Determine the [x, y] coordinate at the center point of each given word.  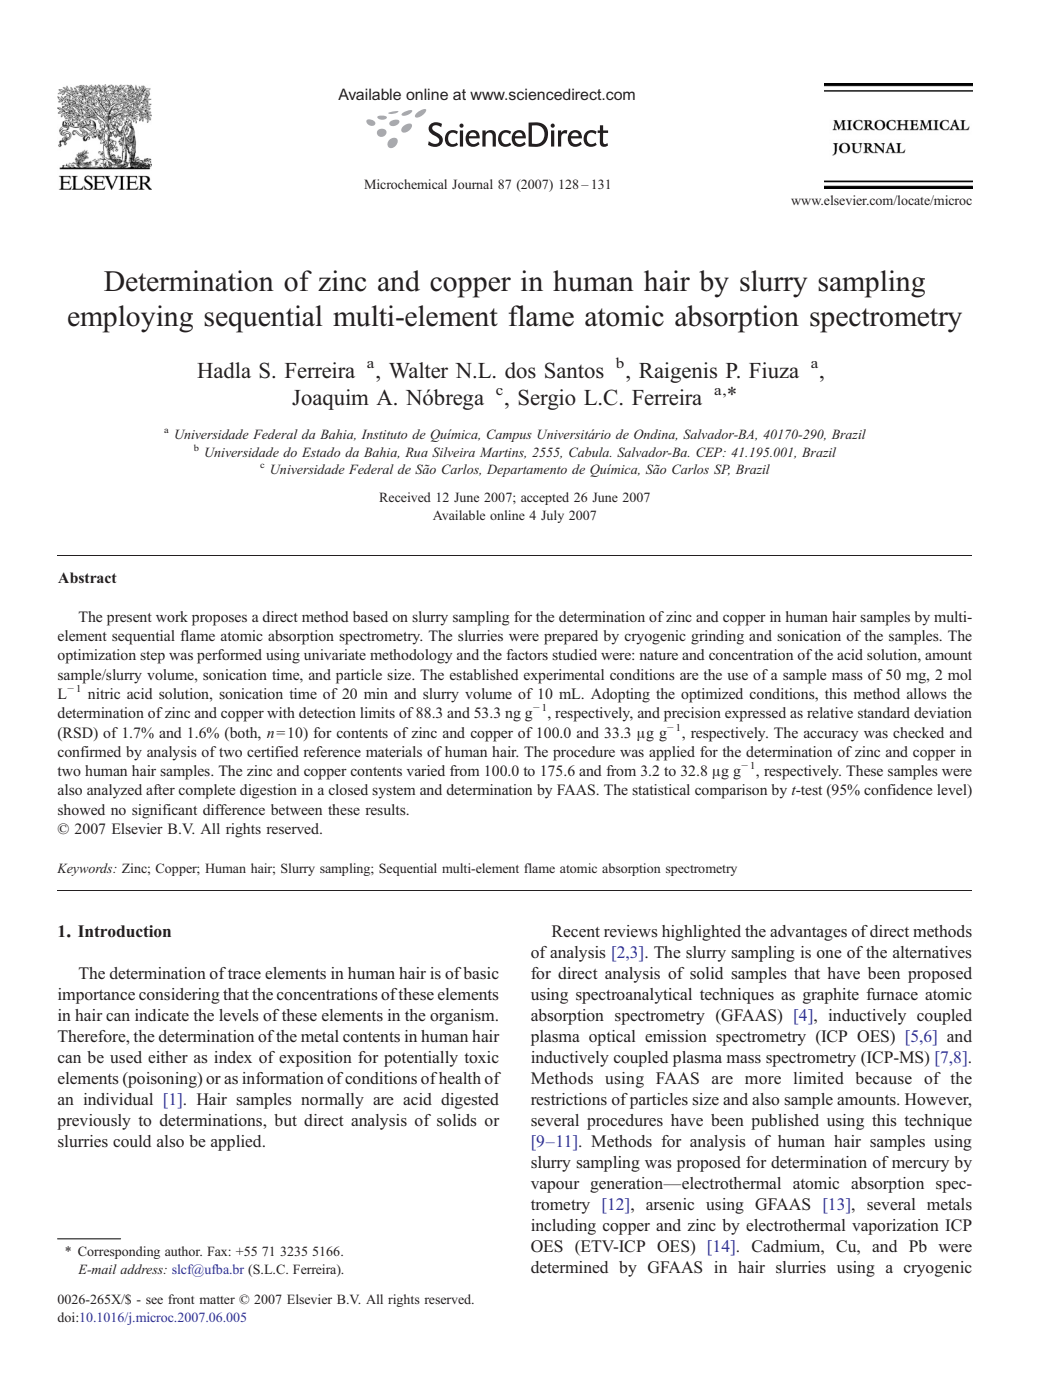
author [183, 1251]
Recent [576, 931]
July [552, 516]
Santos [574, 370]
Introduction [124, 931]
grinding [717, 637]
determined [569, 1267]
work [172, 616]
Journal [472, 184]
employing [130, 319]
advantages [808, 933]
